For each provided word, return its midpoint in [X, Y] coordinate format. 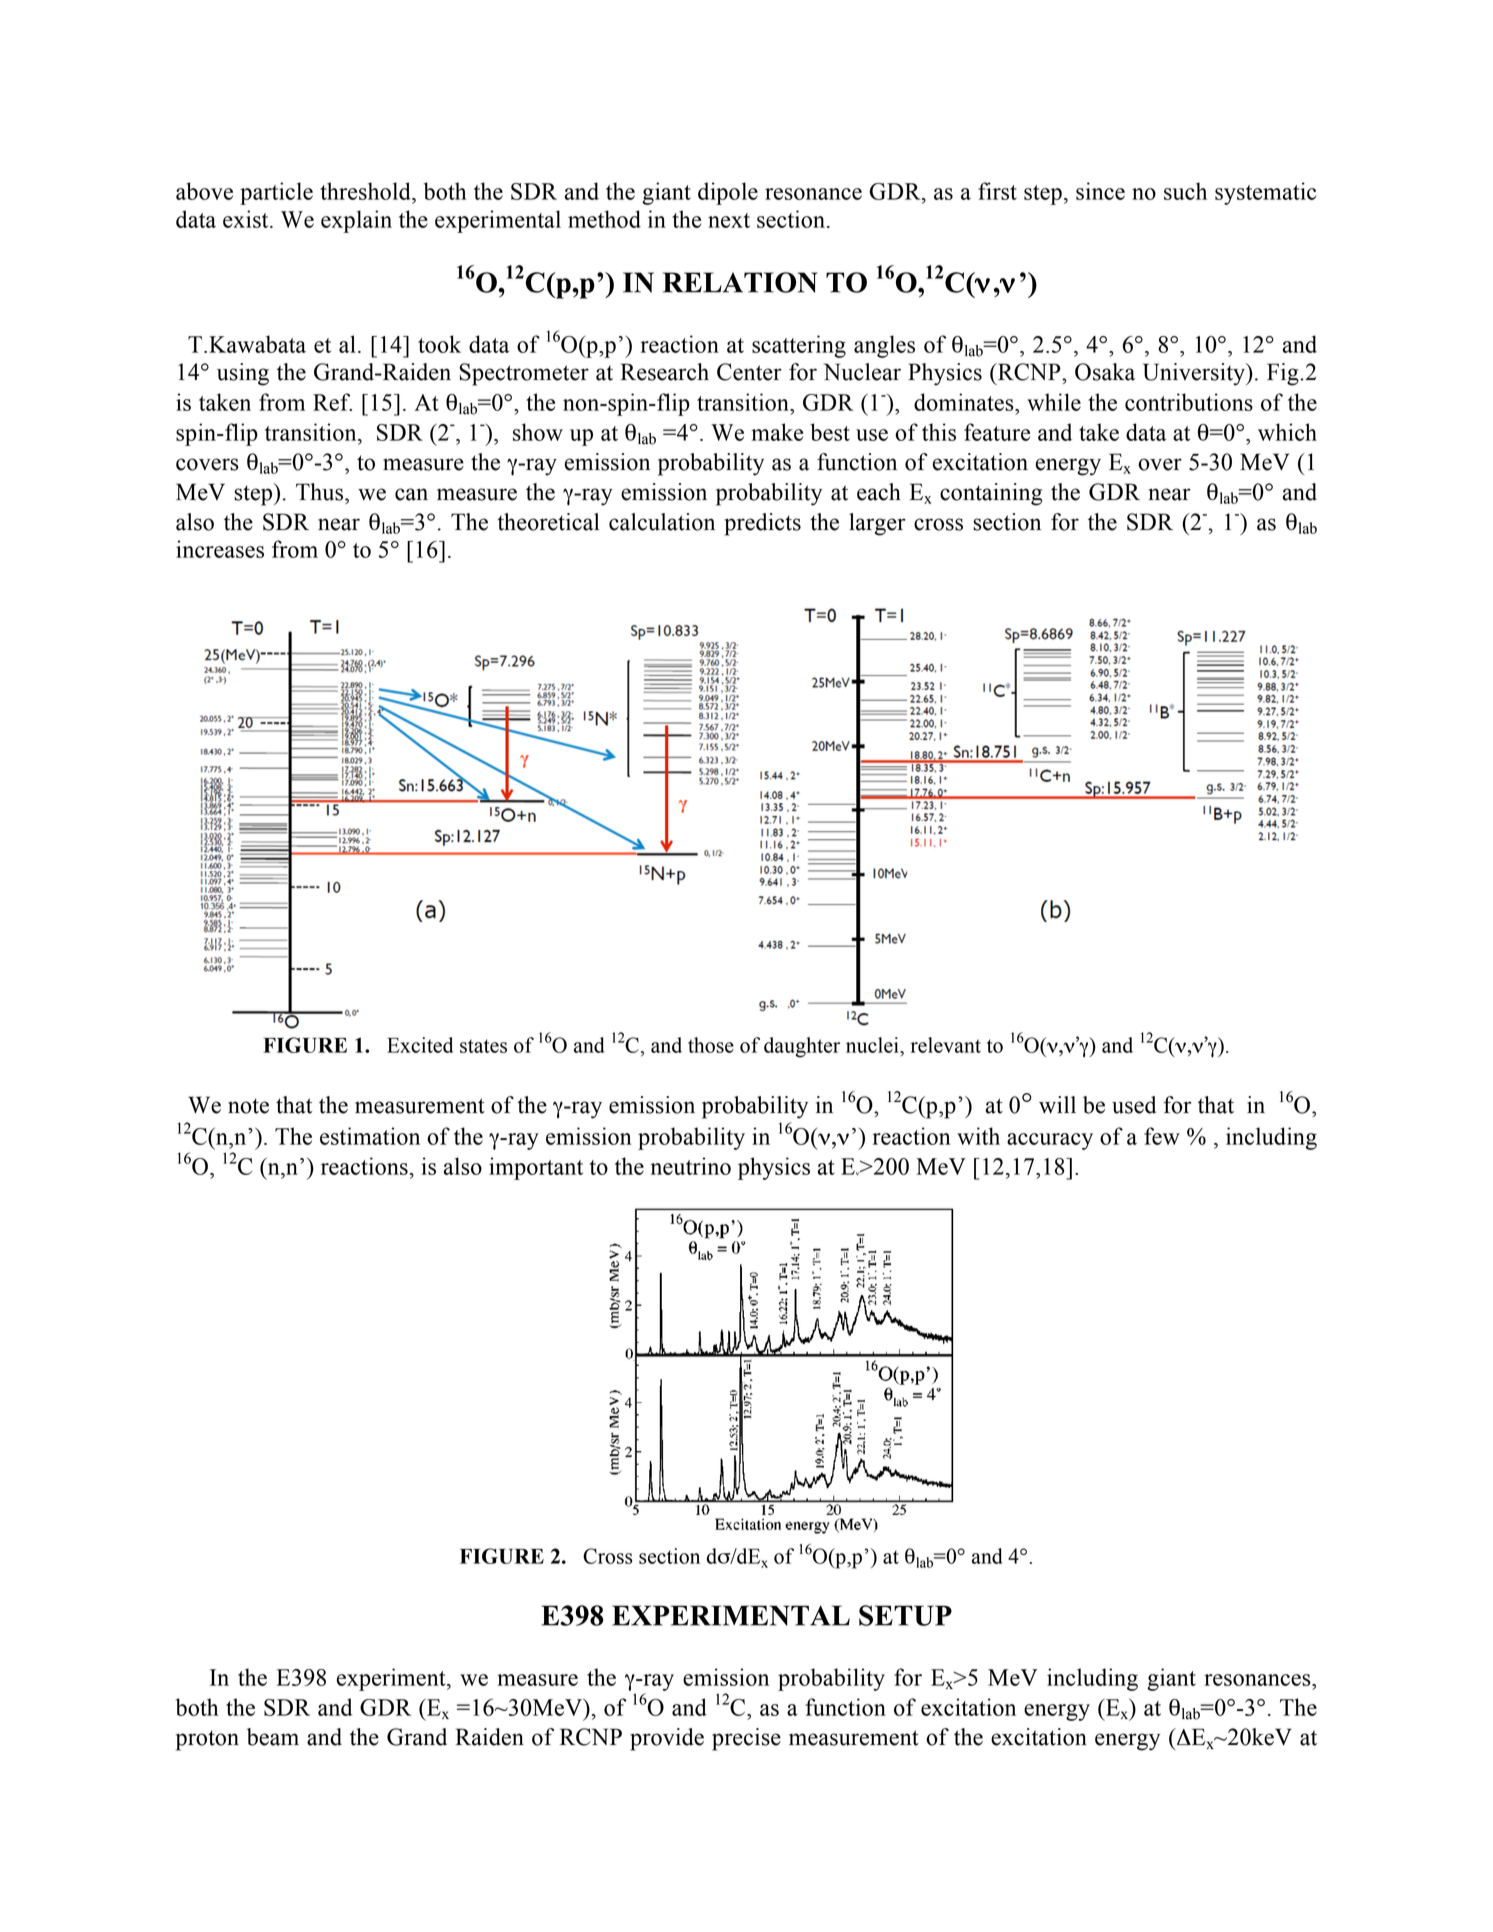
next [729, 220]
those [711, 1045]
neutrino [691, 1166]
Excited [420, 1045]
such [1185, 191]
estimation [370, 1136]
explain [356, 221]
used [1134, 1105]
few [1162, 1136]
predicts [762, 524]
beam [273, 1737]
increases [220, 549]
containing [991, 494]
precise [746, 1739]
